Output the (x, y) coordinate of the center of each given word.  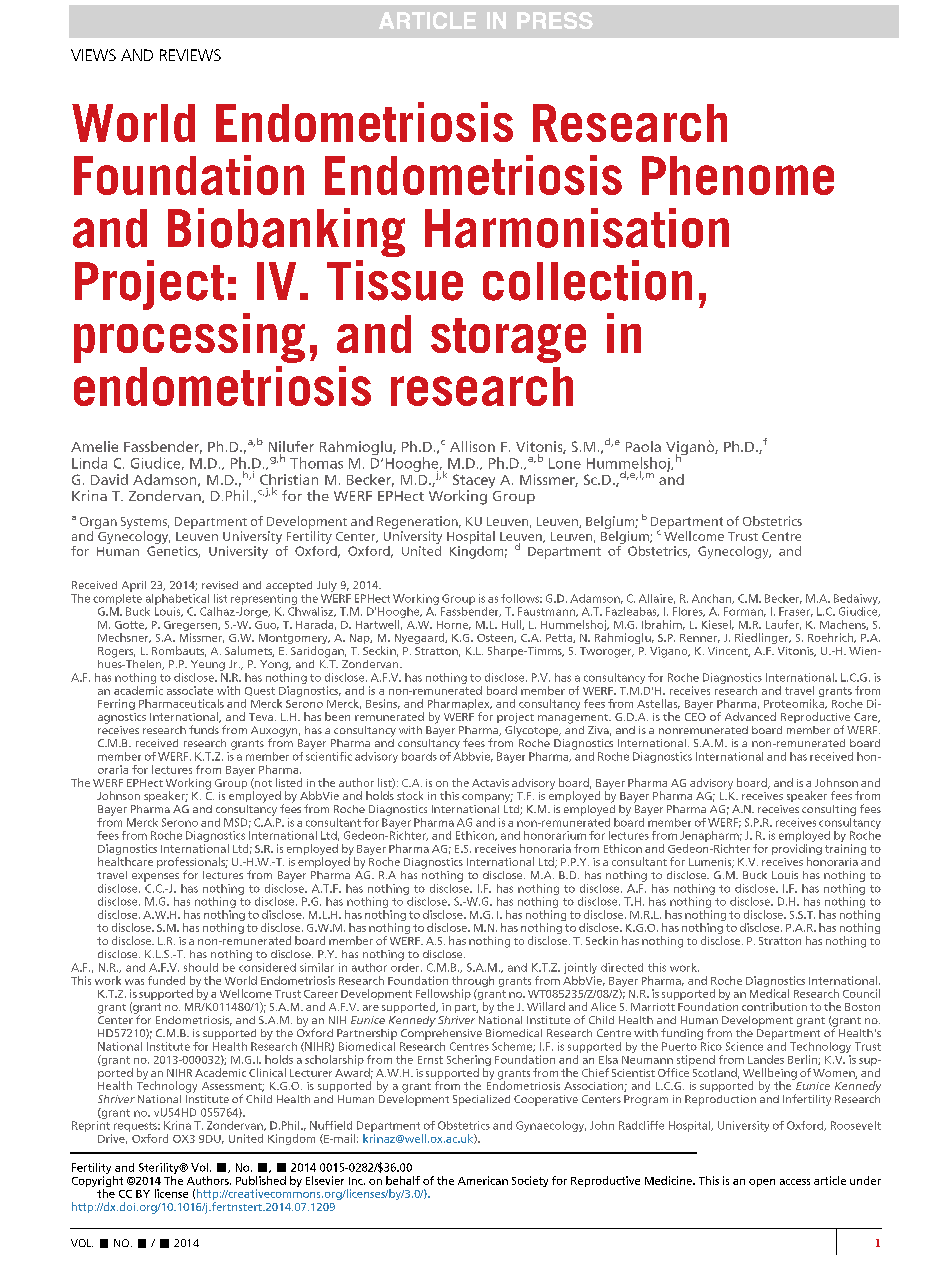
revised (220, 585)
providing (797, 851)
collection (587, 280)
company (487, 798)
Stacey (474, 482)
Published (261, 1180)
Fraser (796, 612)
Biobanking (286, 232)
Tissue (395, 280)
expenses (155, 877)
